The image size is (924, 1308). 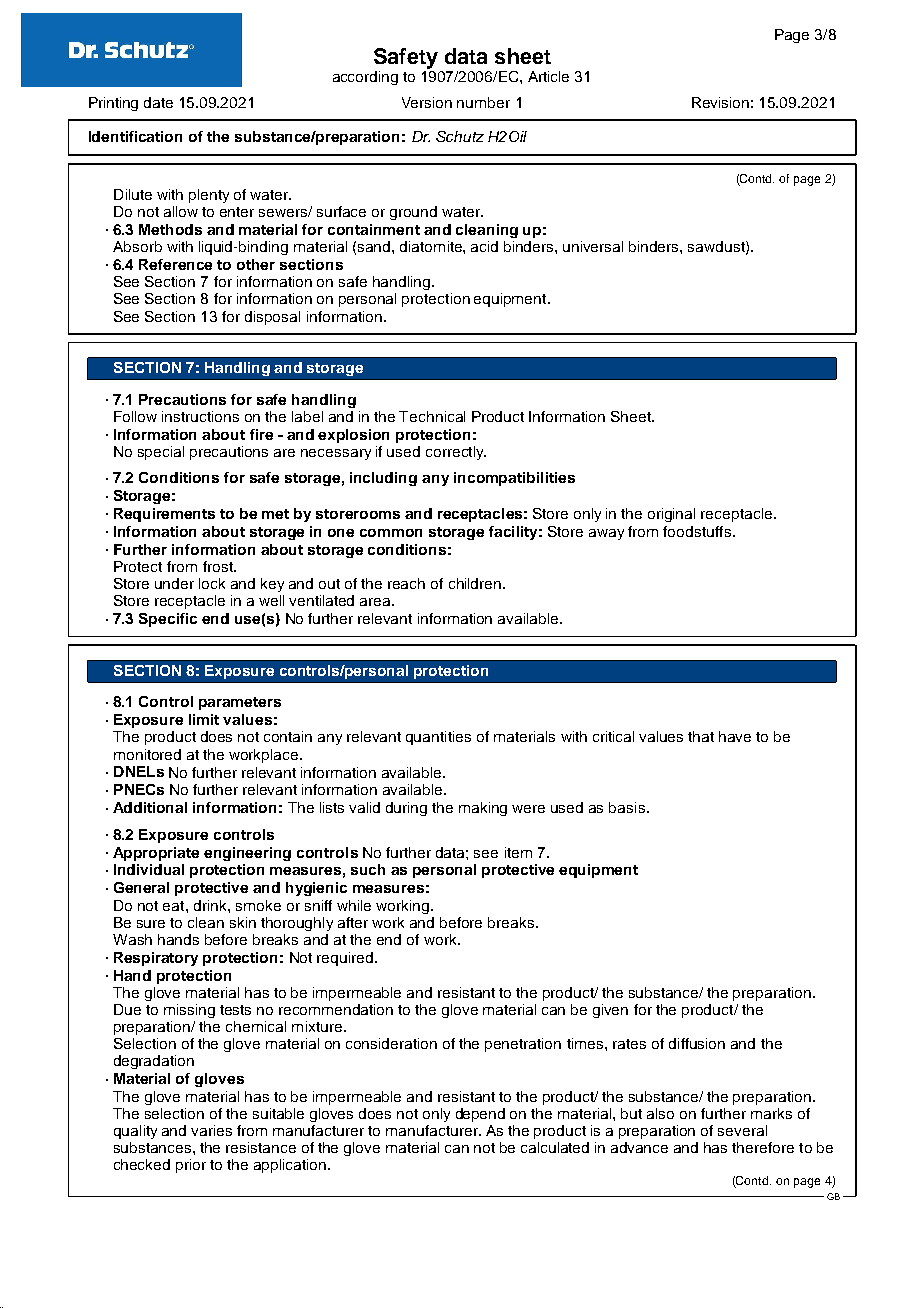 I want to click on universal, so click(x=593, y=246).
